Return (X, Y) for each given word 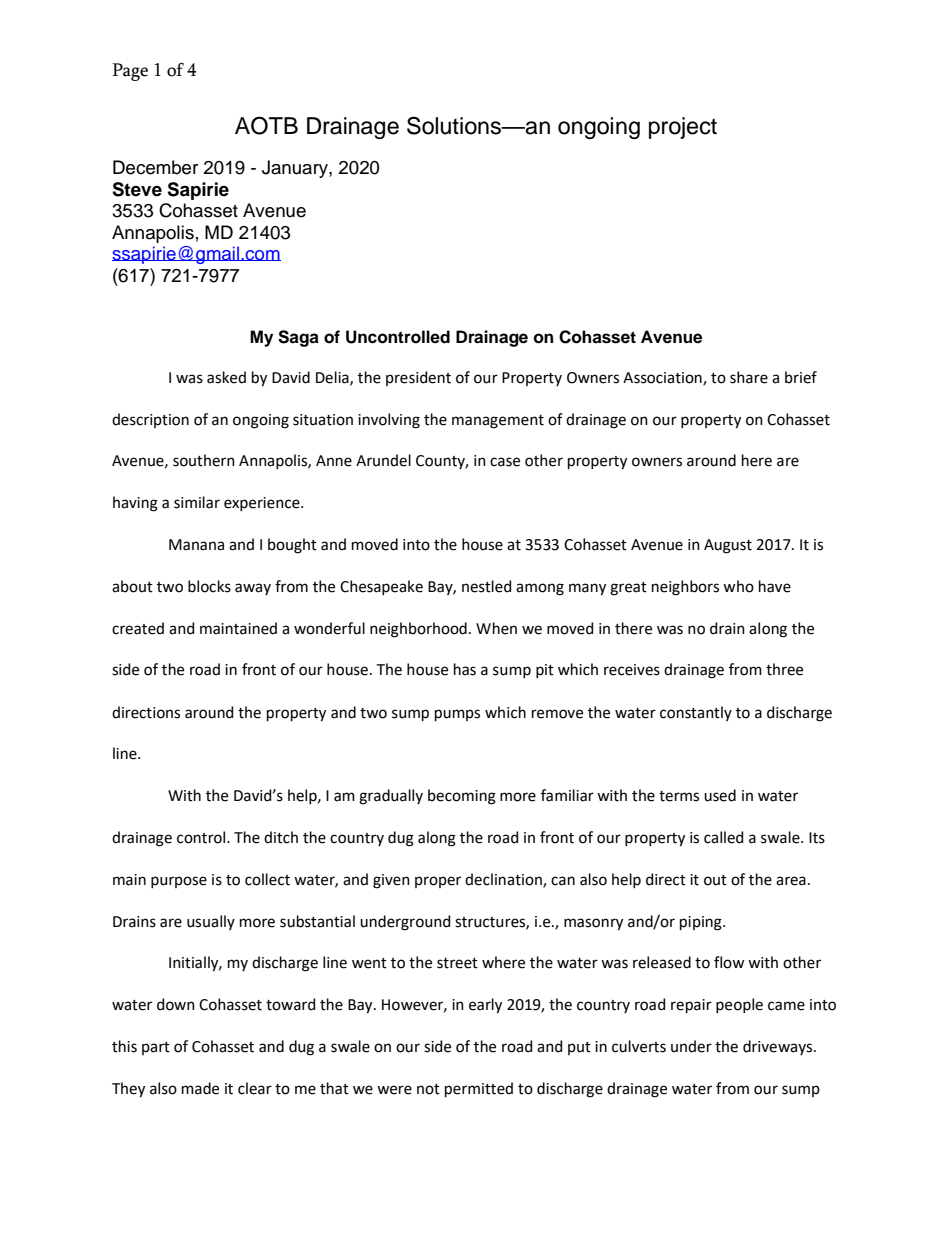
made (200, 1088)
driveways (779, 1047)
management (498, 422)
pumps (457, 715)
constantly (696, 713)
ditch (281, 837)
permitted (479, 1089)
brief (801, 377)
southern (204, 460)
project (683, 128)
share (749, 377)
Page (130, 72)
